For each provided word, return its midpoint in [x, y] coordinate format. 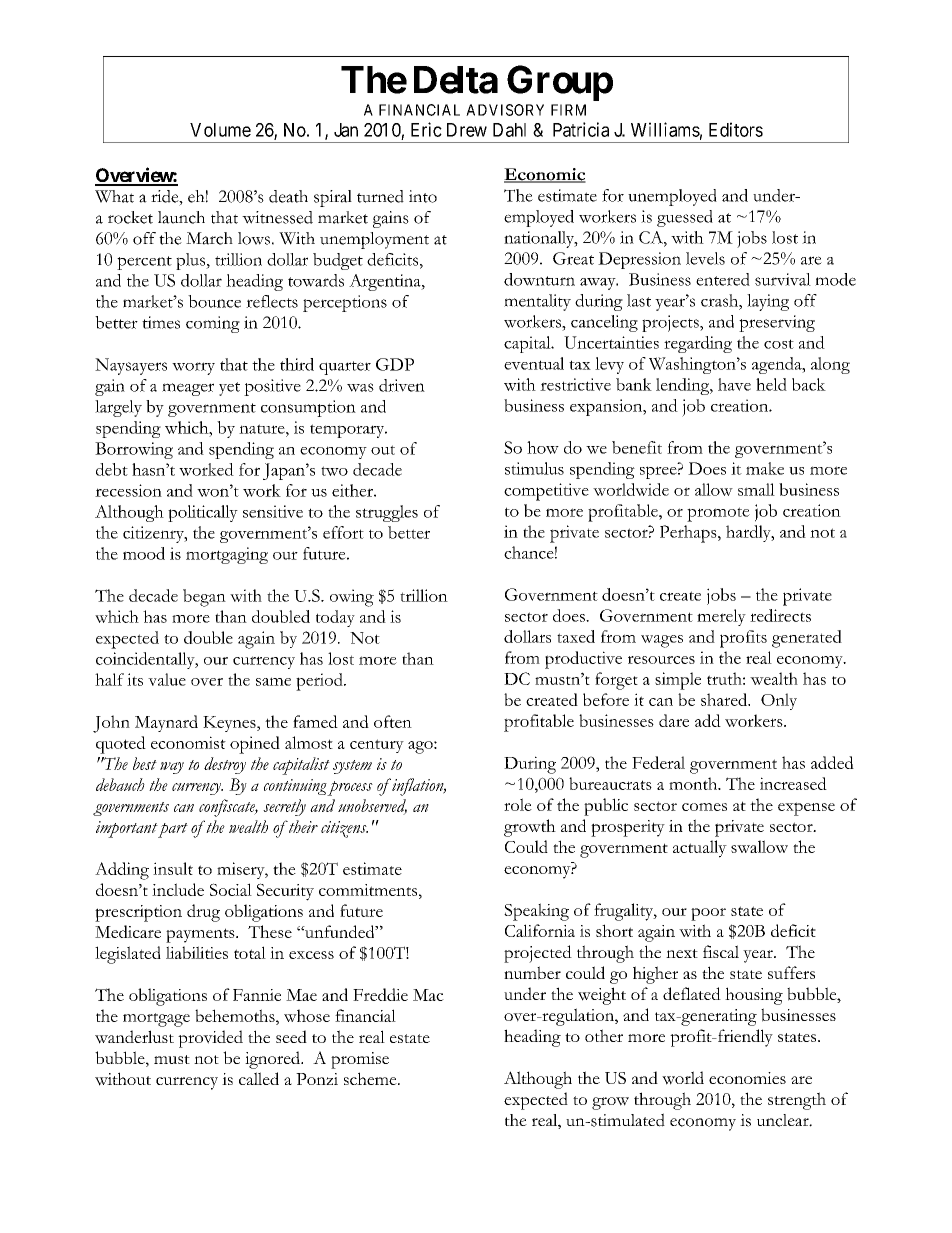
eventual [534, 363]
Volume [220, 130]
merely [721, 617]
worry [193, 368]
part [172, 830]
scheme [371, 1078]
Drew [467, 130]
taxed [576, 636]
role [518, 804]
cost [779, 344]
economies [747, 1078]
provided [210, 1039]
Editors [736, 129]
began [204, 598]
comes [704, 807]
